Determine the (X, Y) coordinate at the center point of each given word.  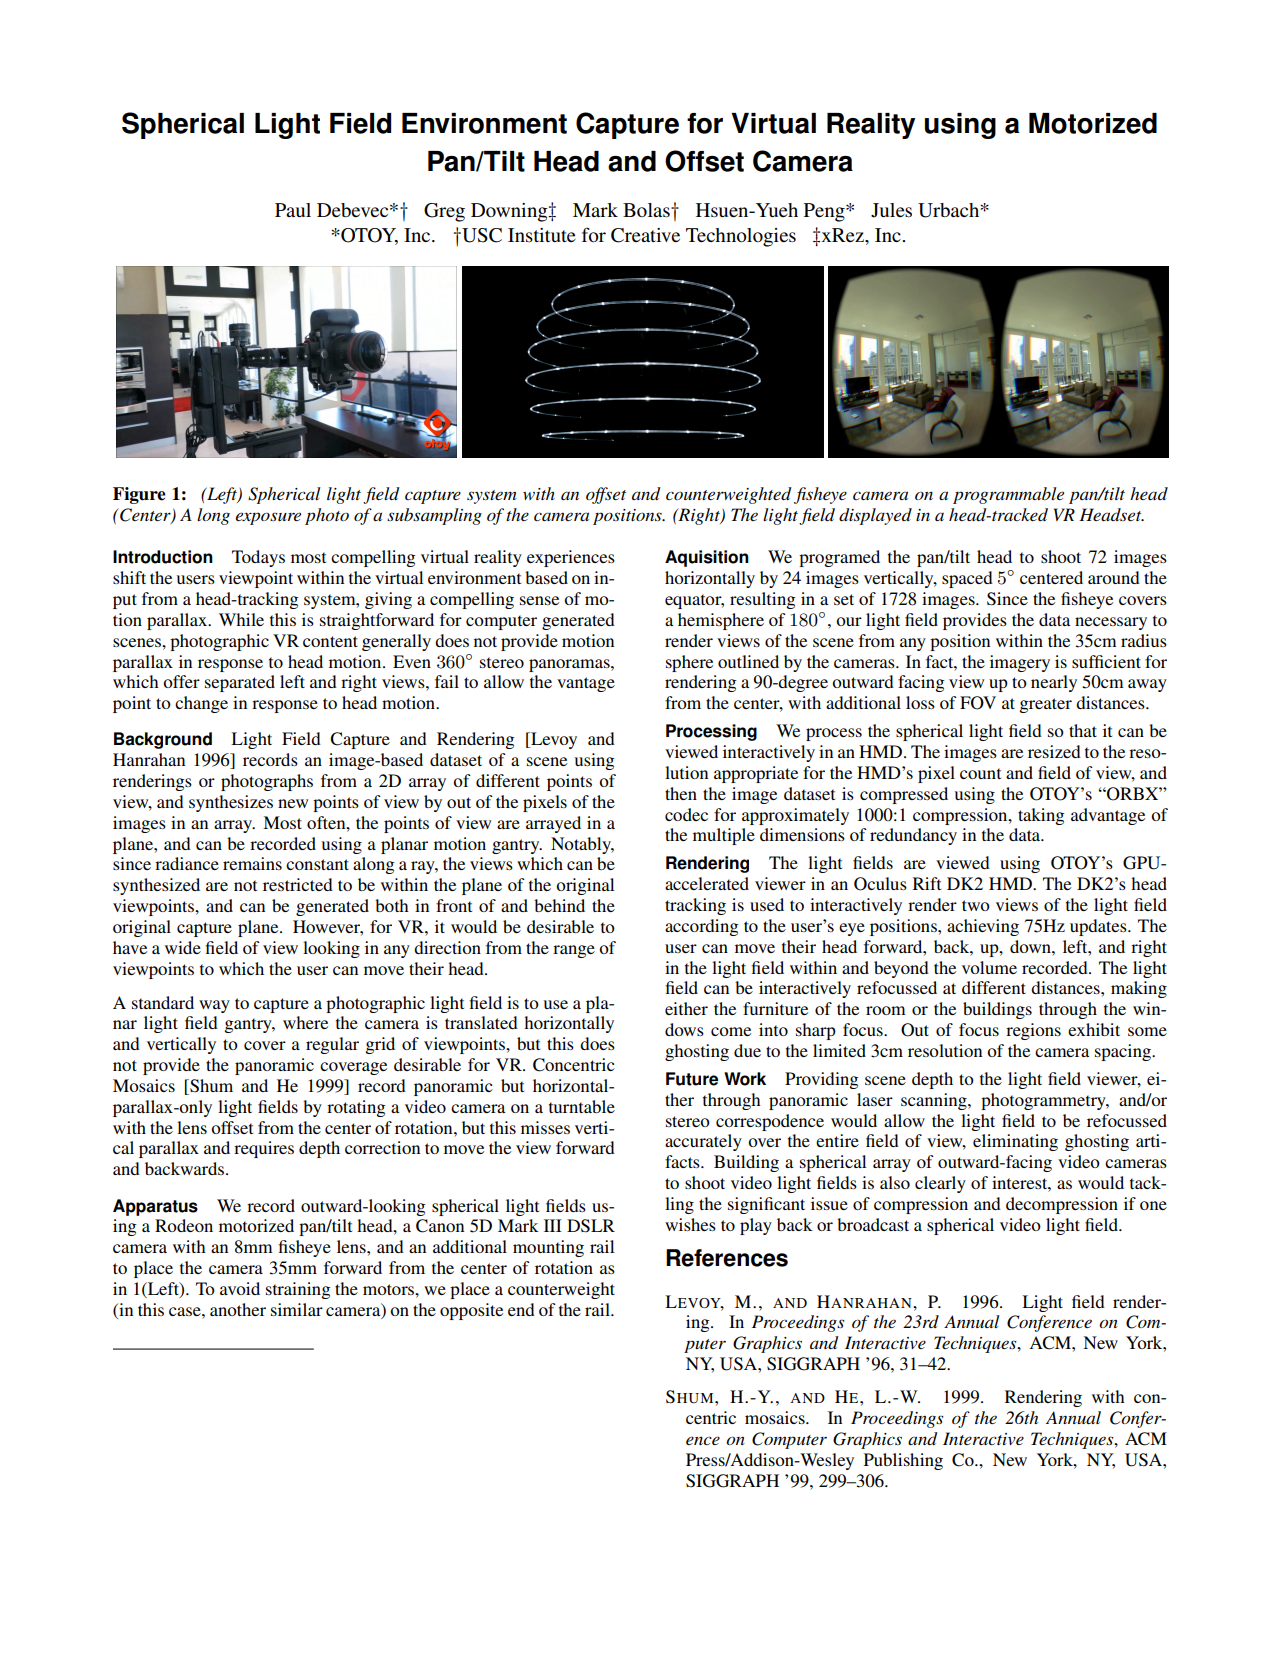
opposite (471, 1311)
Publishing (903, 1461)
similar (297, 1309)
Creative (645, 235)
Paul (293, 210)
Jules (891, 210)
